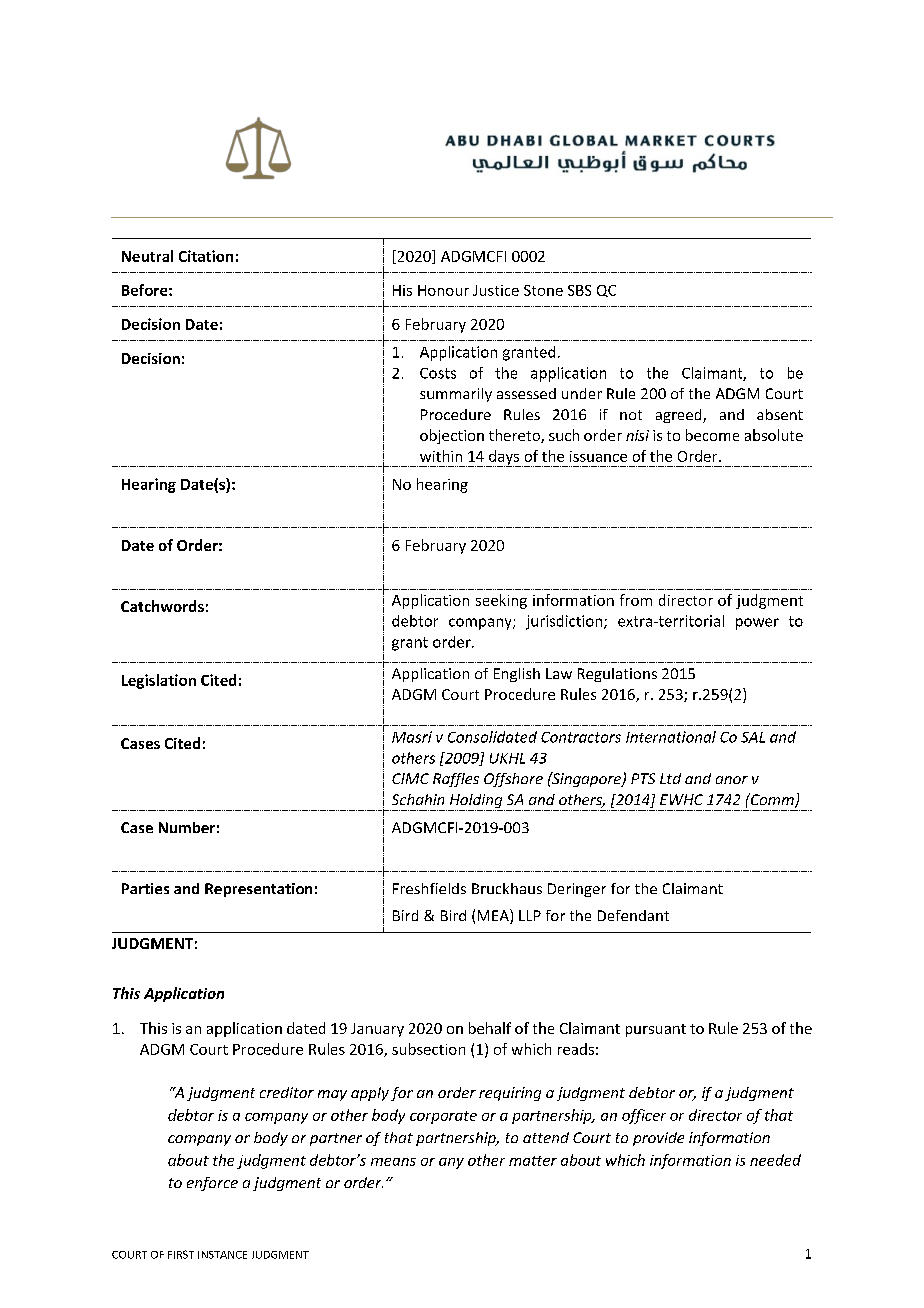 The image size is (924, 1308). What do you see at coordinates (656, 1030) in the page?
I see `pursuant` at bounding box center [656, 1030].
